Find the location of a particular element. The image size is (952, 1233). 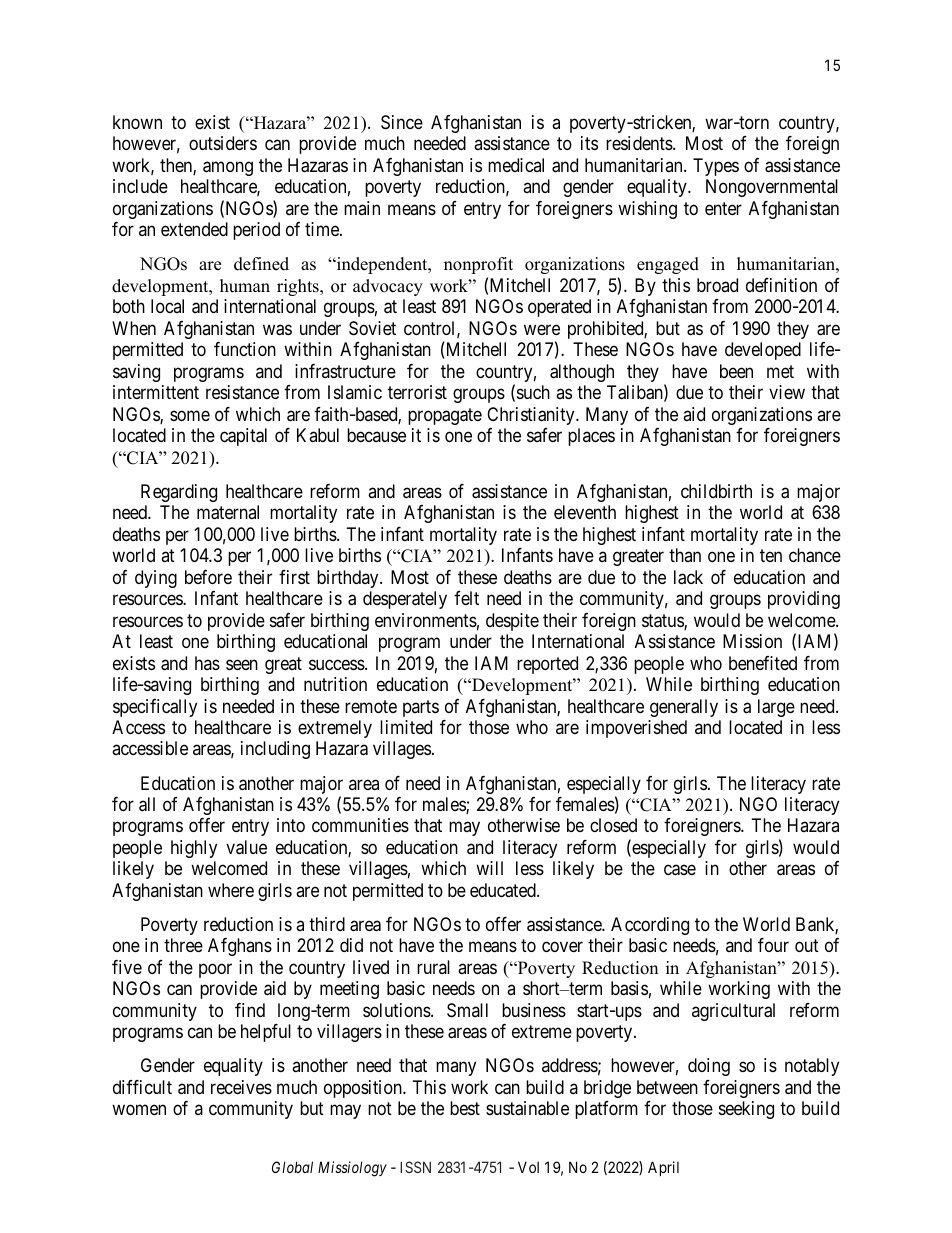

Types is located at coordinates (716, 167).
